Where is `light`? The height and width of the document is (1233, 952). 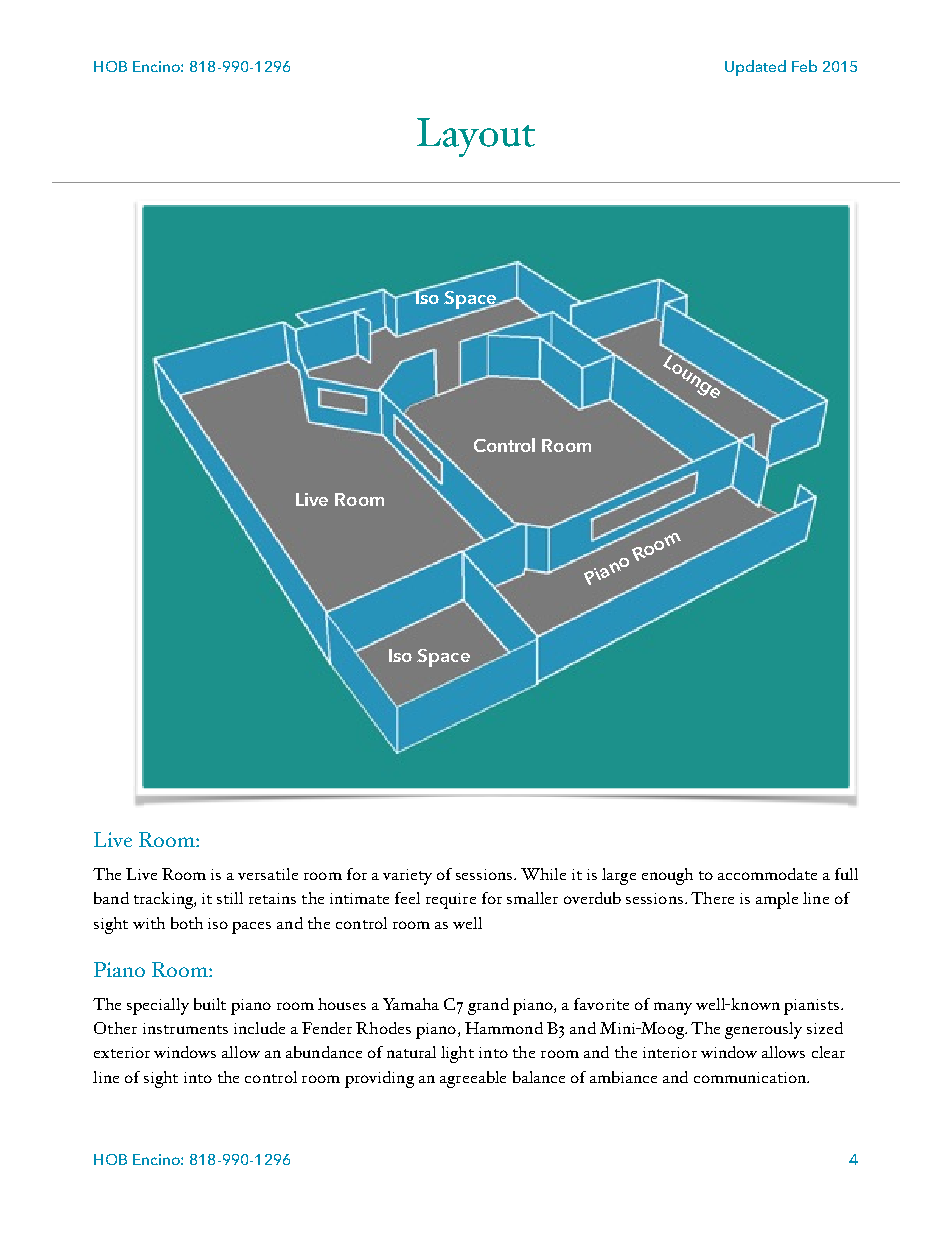
light is located at coordinates (457, 1054).
